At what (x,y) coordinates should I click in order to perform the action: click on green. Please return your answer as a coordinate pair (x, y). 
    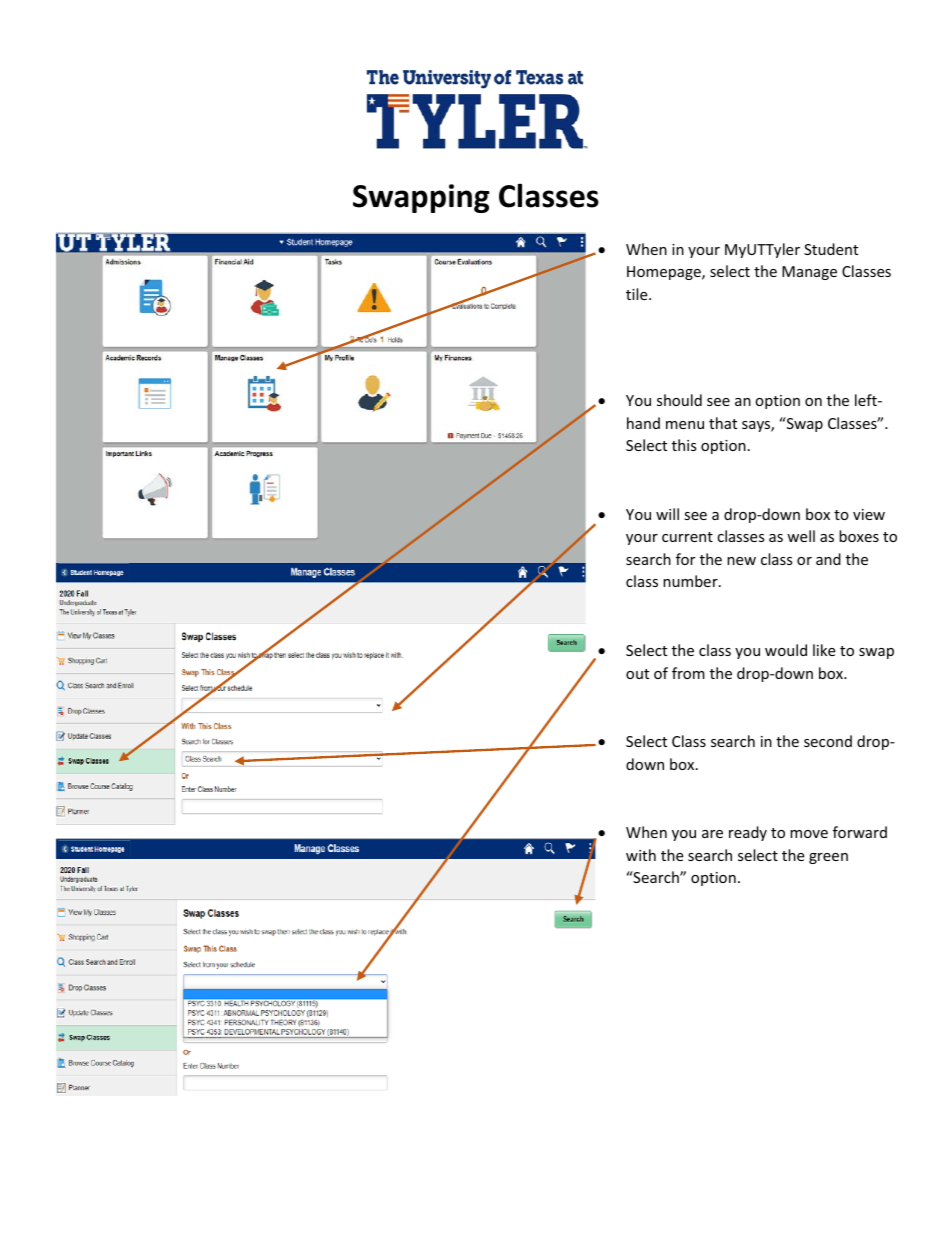
    Looking at the image, I should click on (828, 858).
